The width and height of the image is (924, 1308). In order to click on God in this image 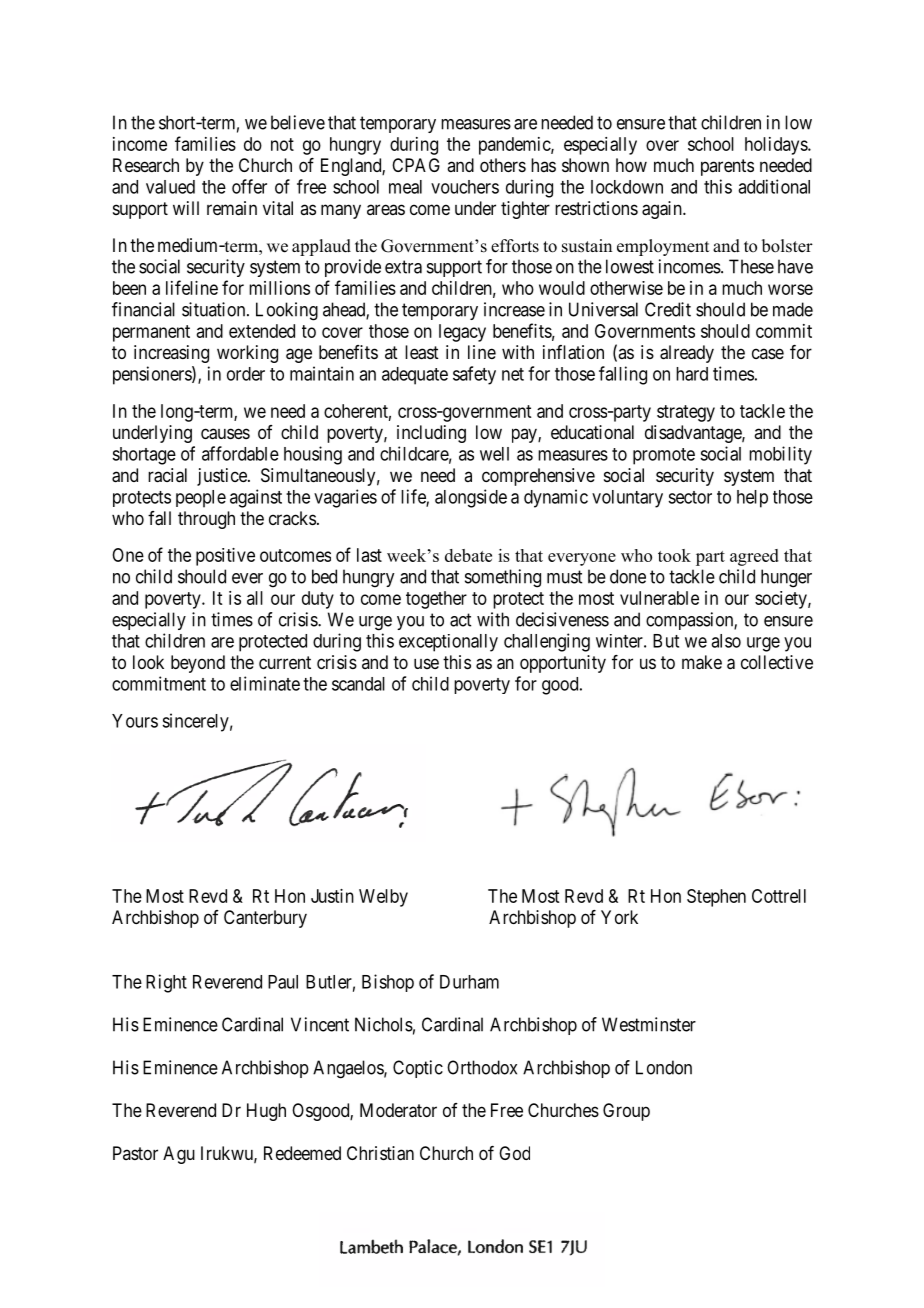, I will do `click(514, 1153)`.
